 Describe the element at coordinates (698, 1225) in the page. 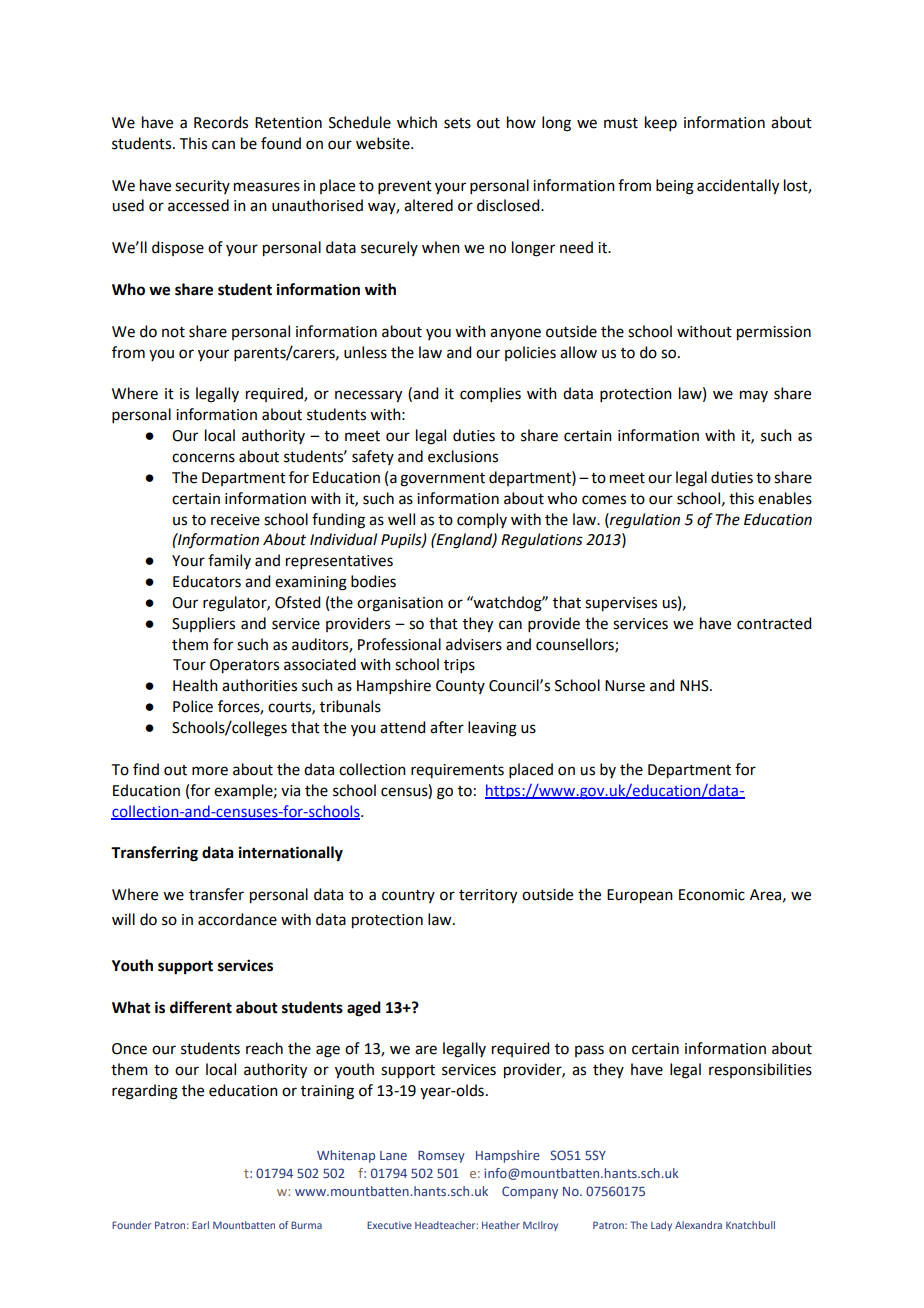

I see `Alexandra` at that location.
